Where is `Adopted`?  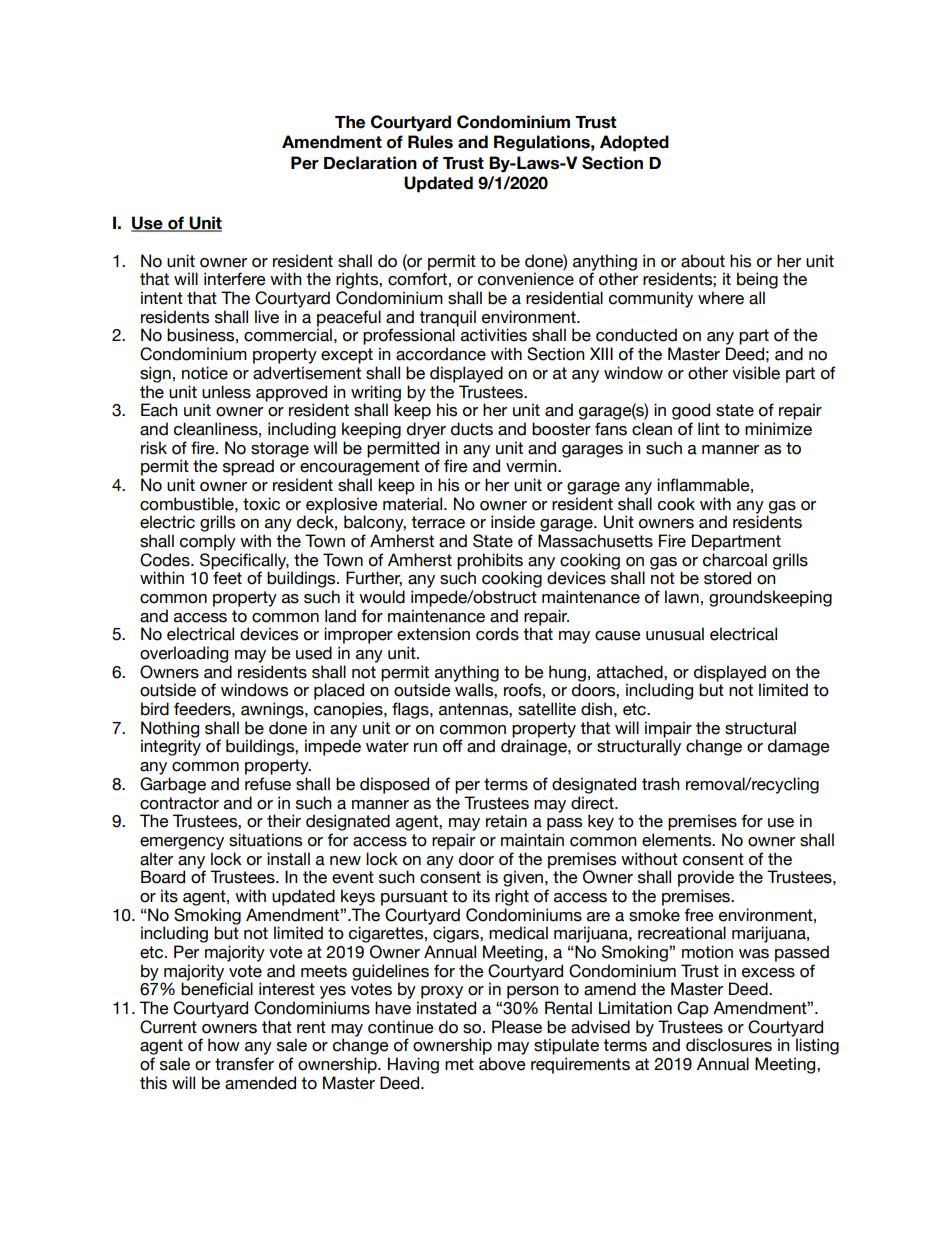
Adopted is located at coordinates (634, 143).
